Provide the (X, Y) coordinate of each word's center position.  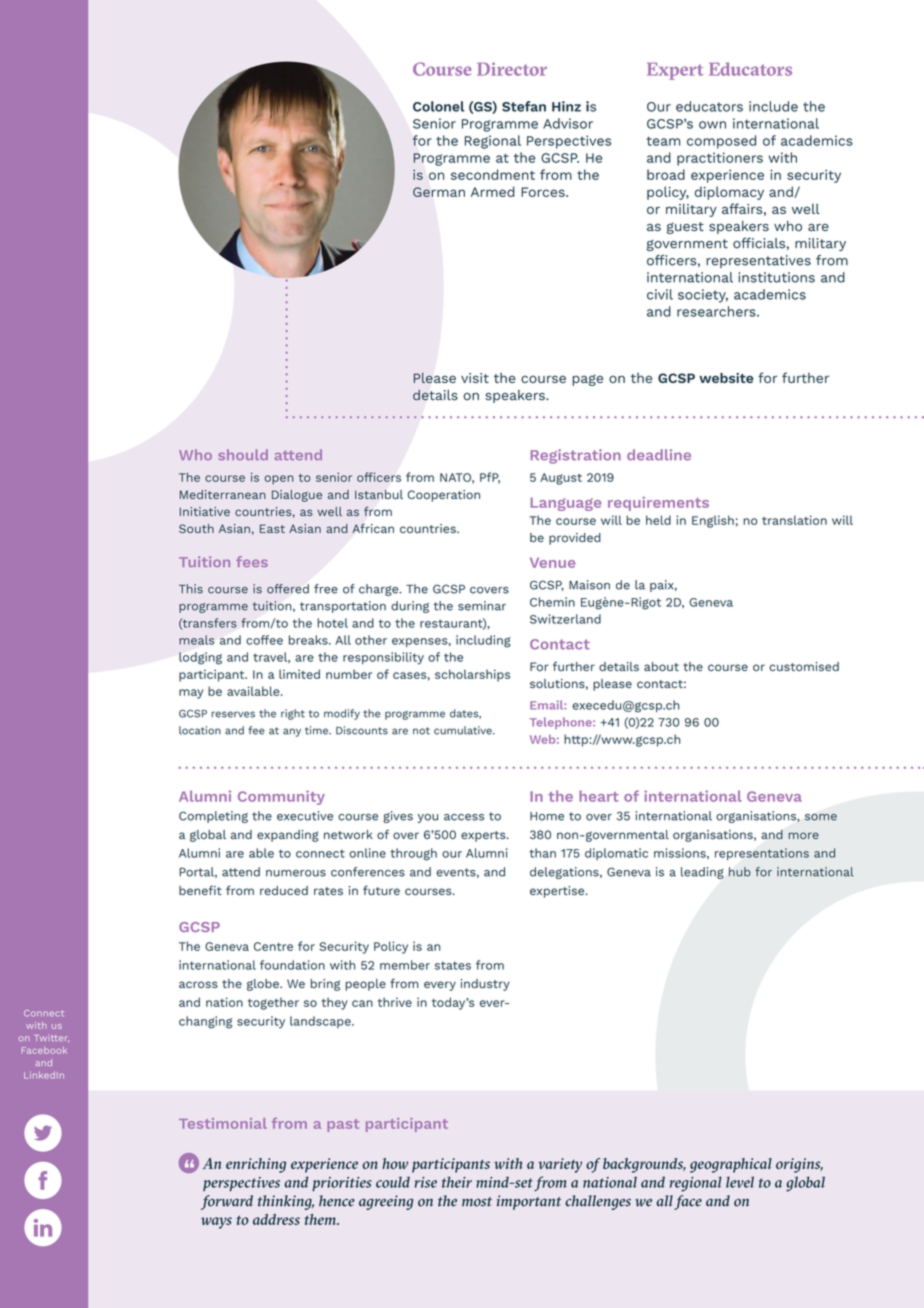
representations (762, 854)
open (279, 480)
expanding (288, 836)
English (713, 521)
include (773, 106)
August (561, 479)
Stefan (524, 106)
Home (547, 816)
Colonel (439, 106)
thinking (286, 1202)
